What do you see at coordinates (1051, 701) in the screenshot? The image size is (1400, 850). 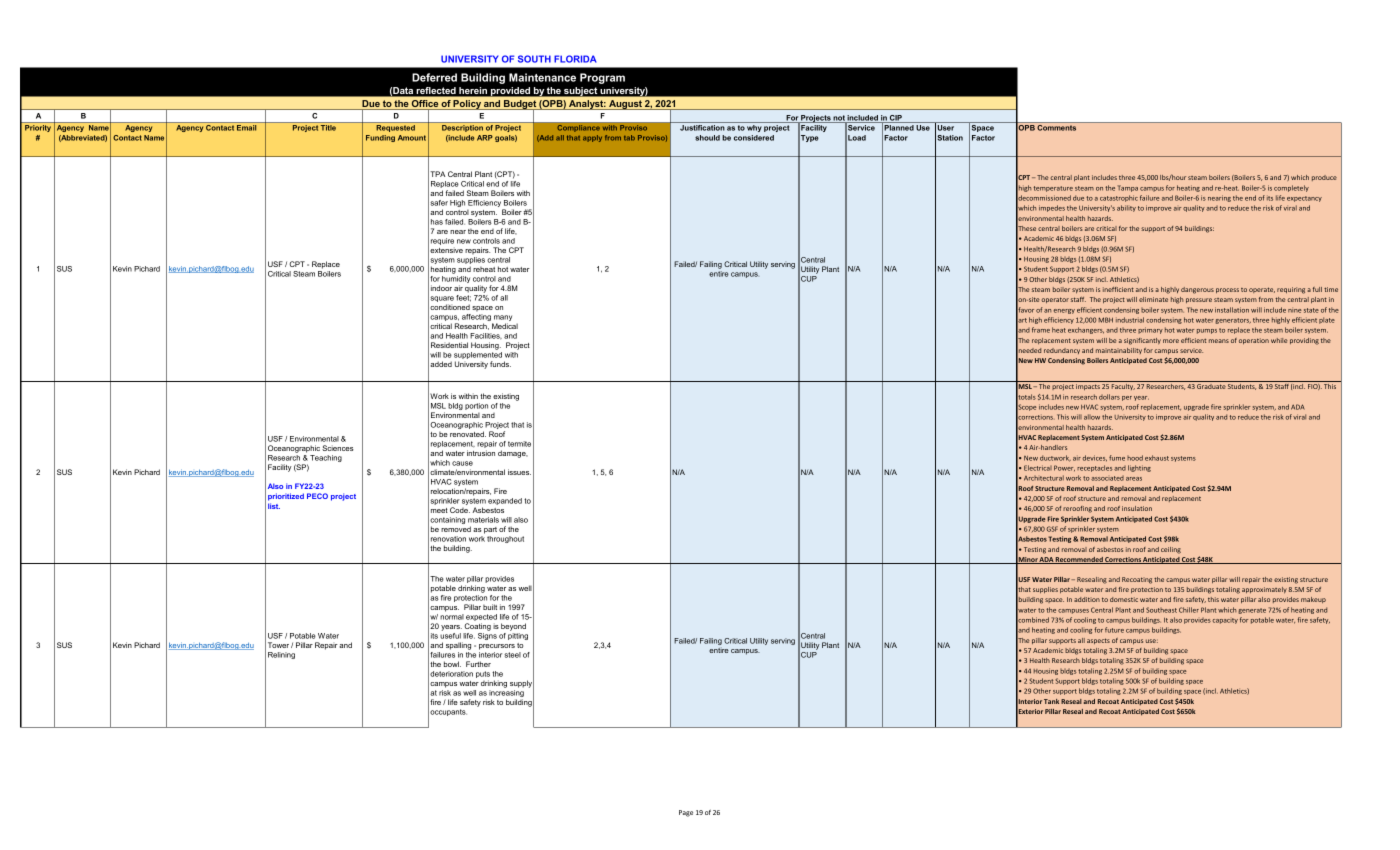 I see `Tank` at bounding box center [1051, 701].
